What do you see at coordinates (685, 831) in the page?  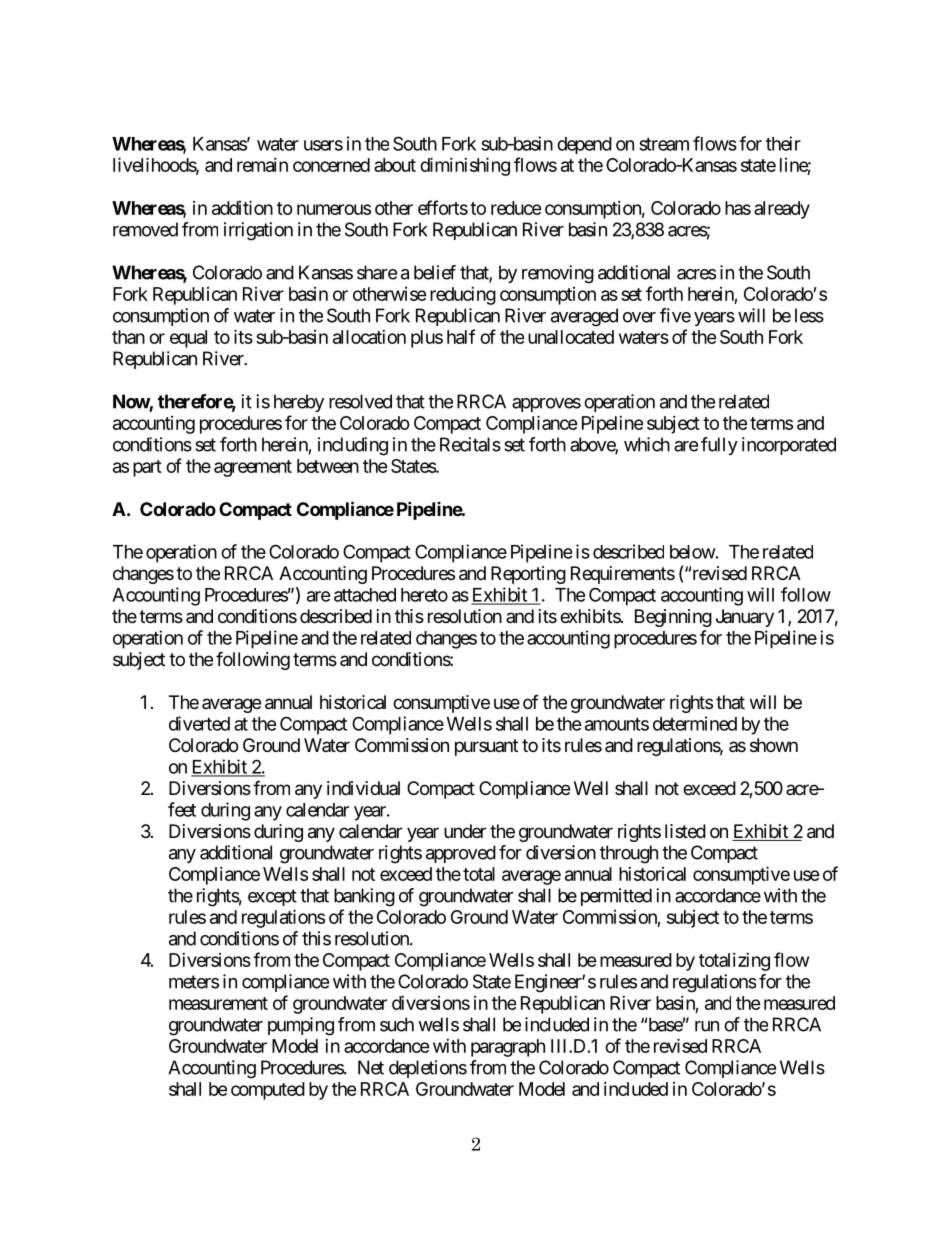 I see `listed` at bounding box center [685, 831].
